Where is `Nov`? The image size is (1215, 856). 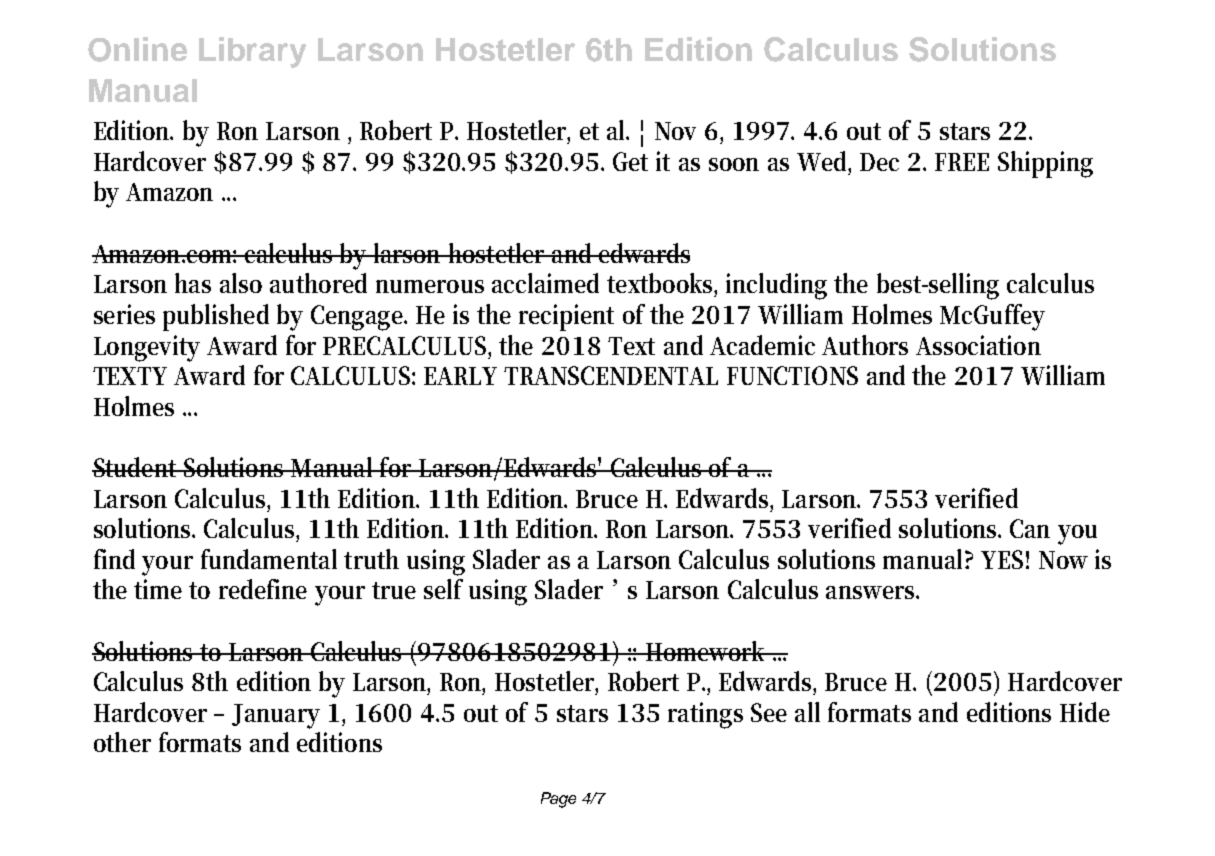
Nov is located at coordinates (675, 131).
